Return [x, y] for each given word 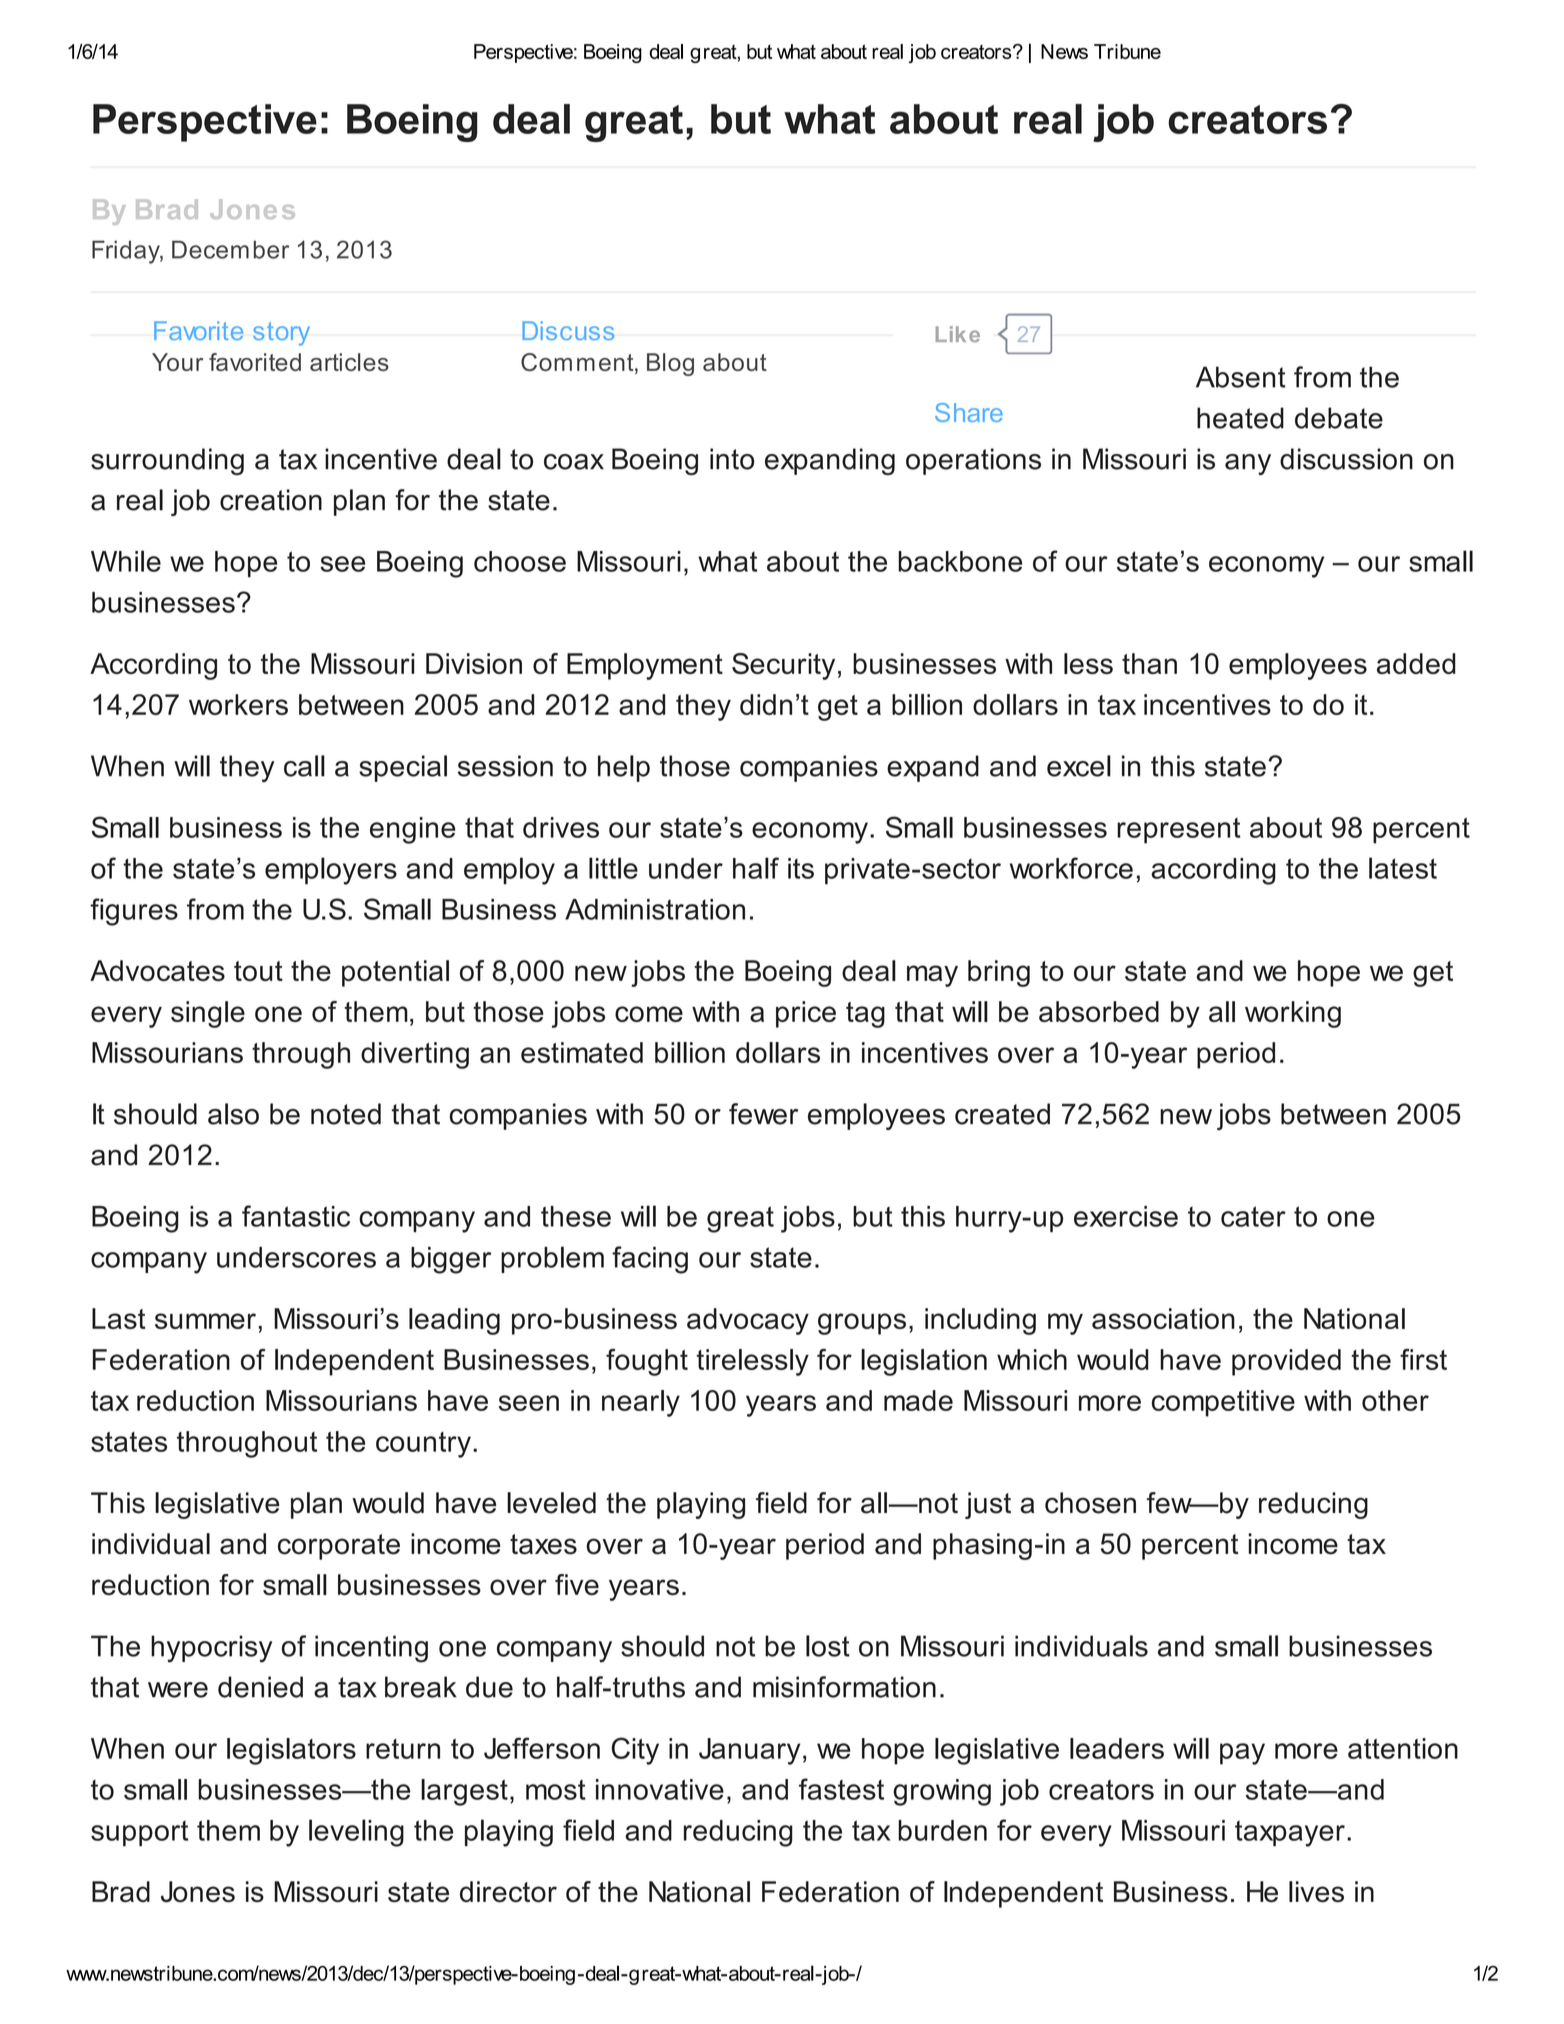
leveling [356, 1833]
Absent [1241, 377]
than [1149, 663]
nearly [641, 1403]
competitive [1223, 1403]
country [423, 1445]
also [233, 1114]
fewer [763, 1114]
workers [238, 704]
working [1293, 1014]
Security [783, 666]
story [281, 334]
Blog [670, 364]
